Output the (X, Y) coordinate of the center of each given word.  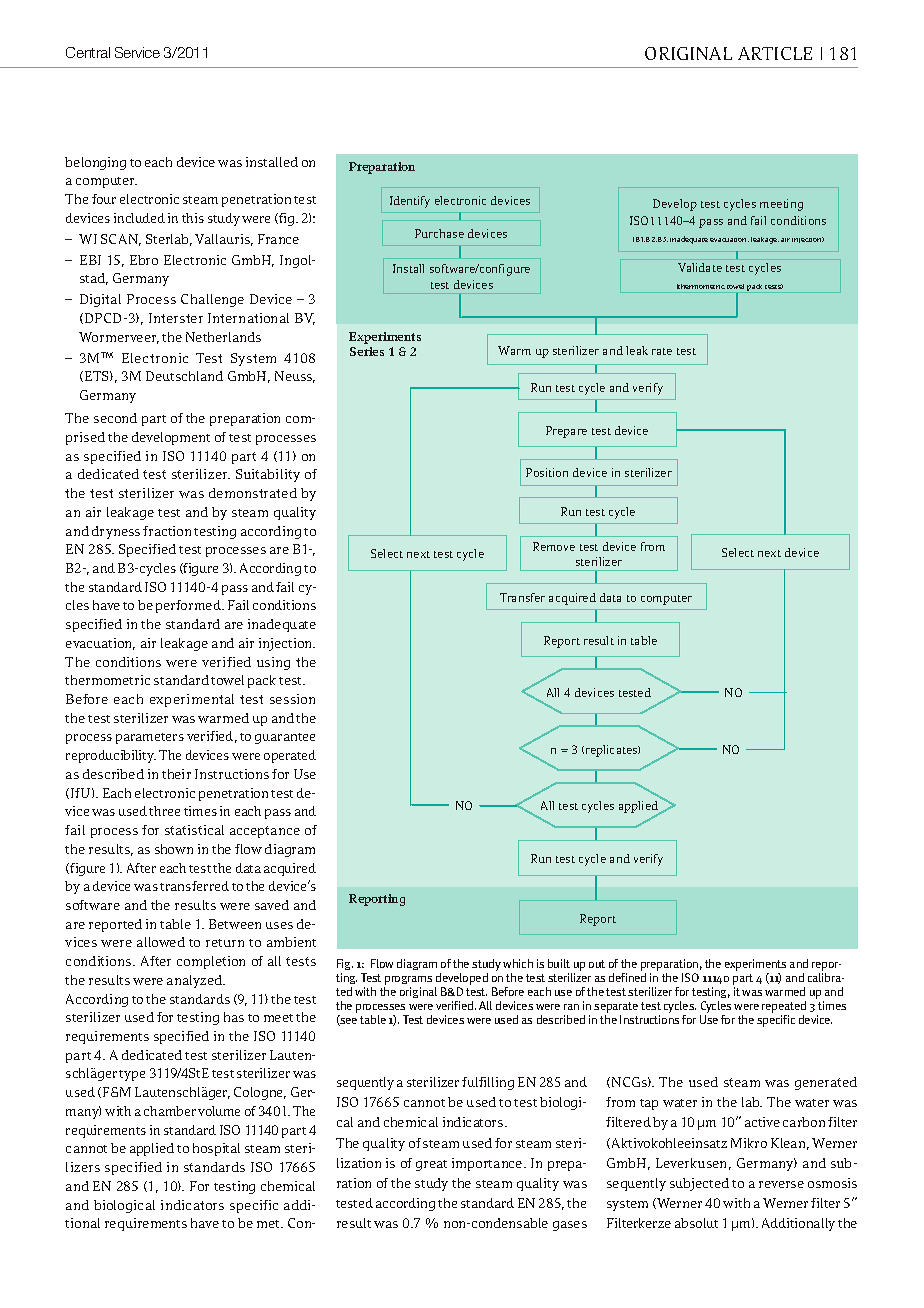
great (431, 1165)
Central (88, 52)
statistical (194, 830)
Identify (410, 202)
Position (547, 472)
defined (627, 977)
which (518, 963)
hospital (216, 1149)
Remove (554, 546)
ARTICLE (775, 53)
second (115, 418)
